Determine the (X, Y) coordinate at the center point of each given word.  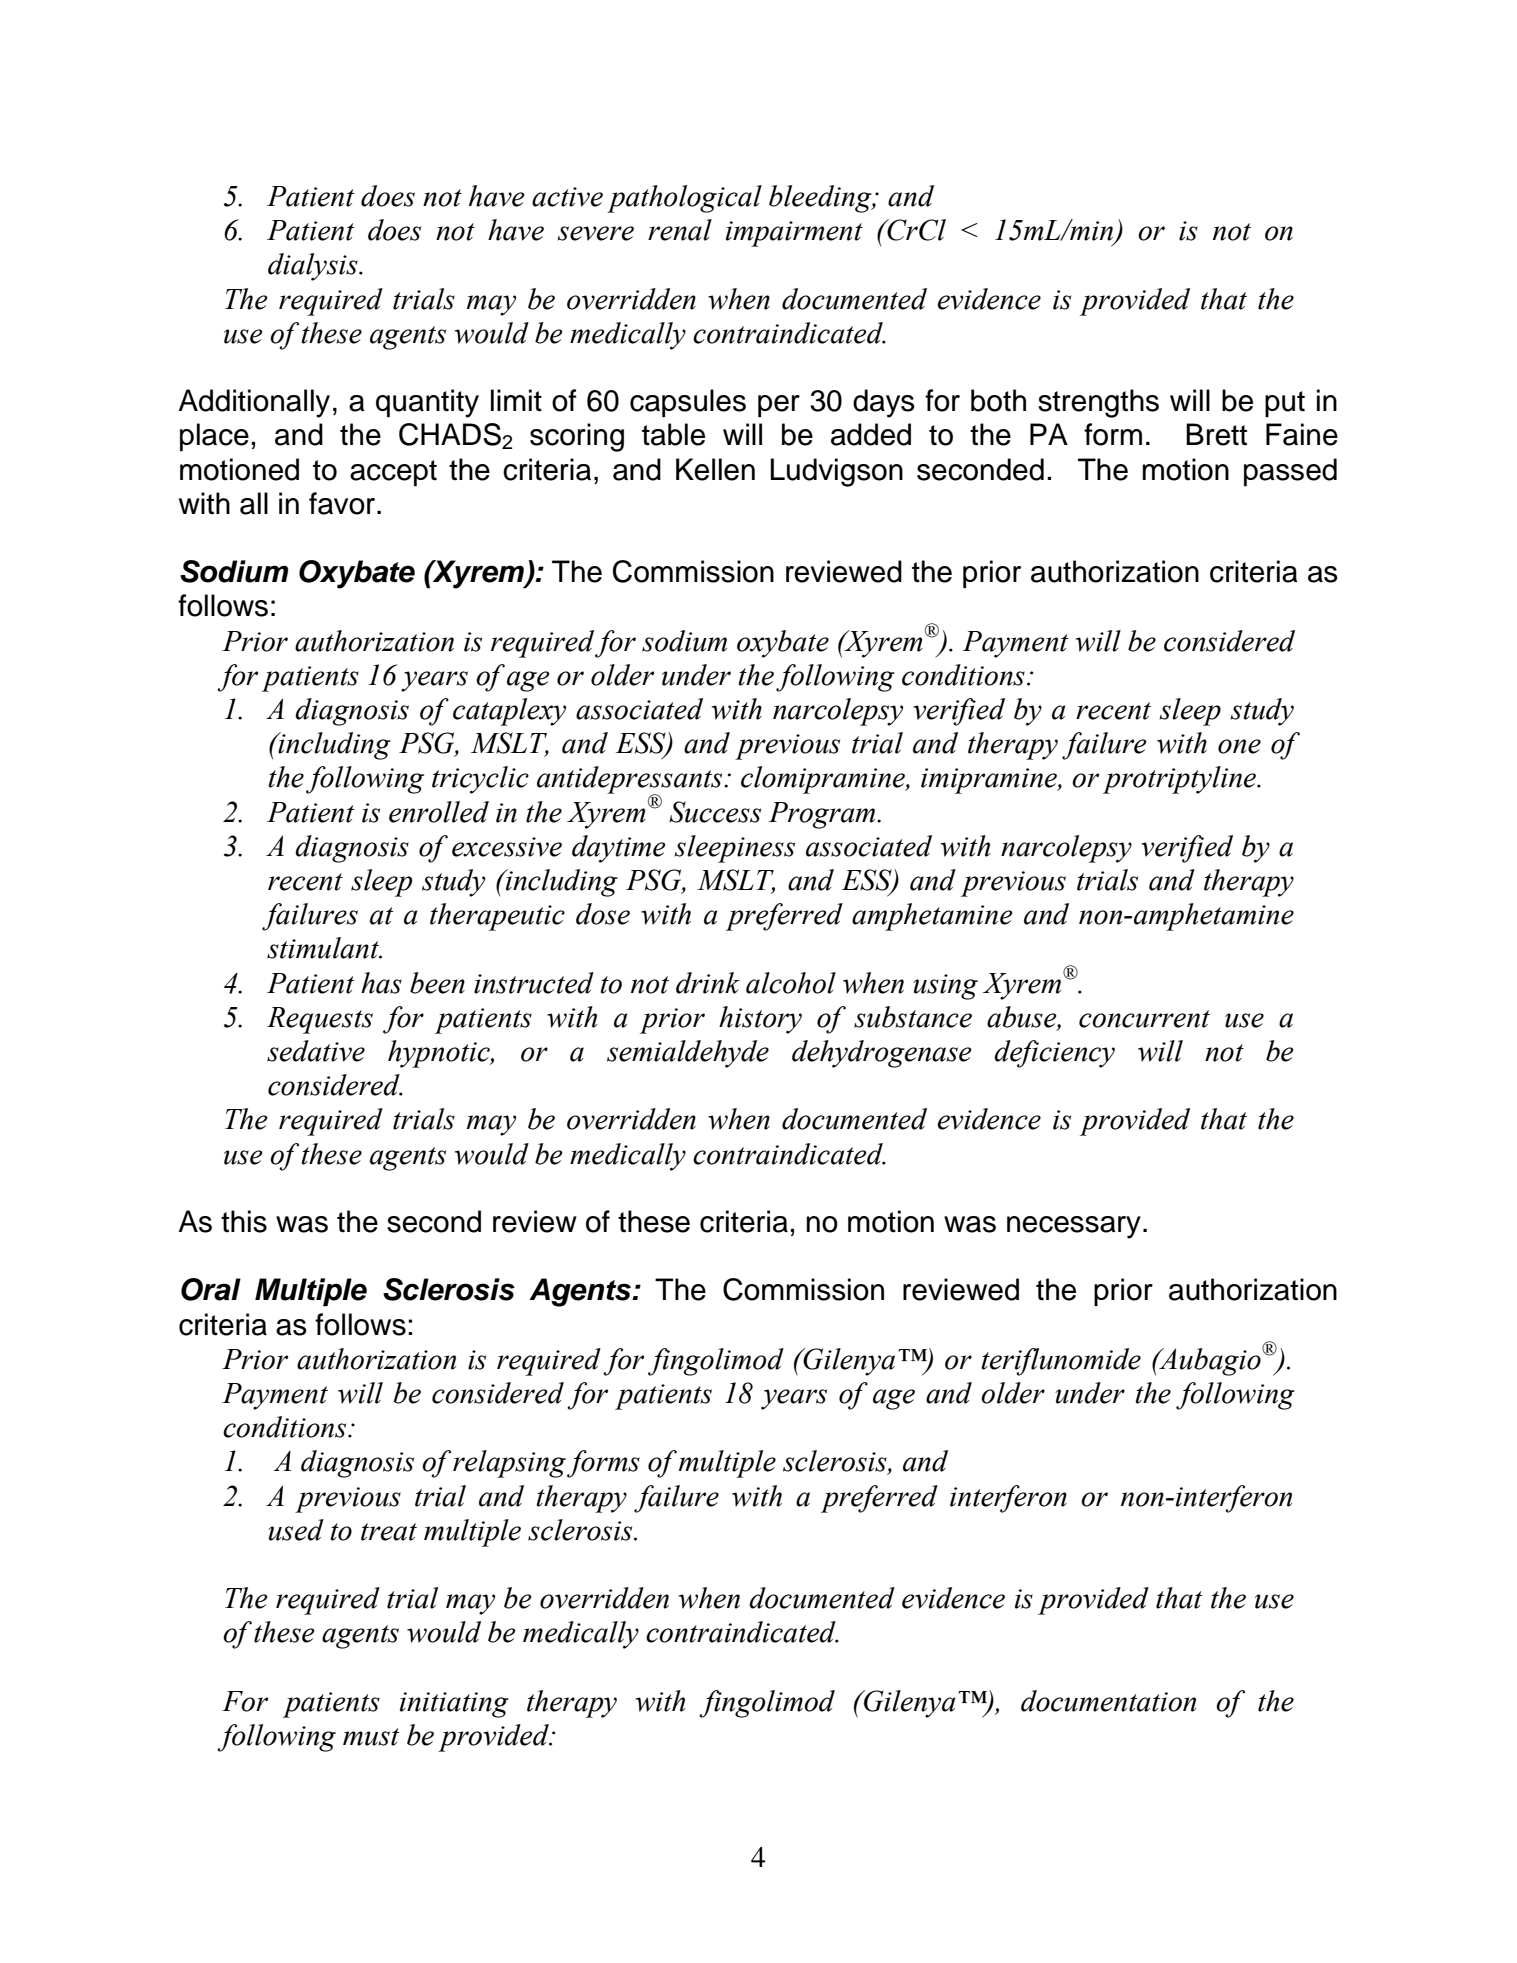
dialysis (314, 267)
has (381, 983)
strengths (1098, 403)
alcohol (791, 983)
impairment (794, 234)
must (371, 1737)
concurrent (1144, 1019)
